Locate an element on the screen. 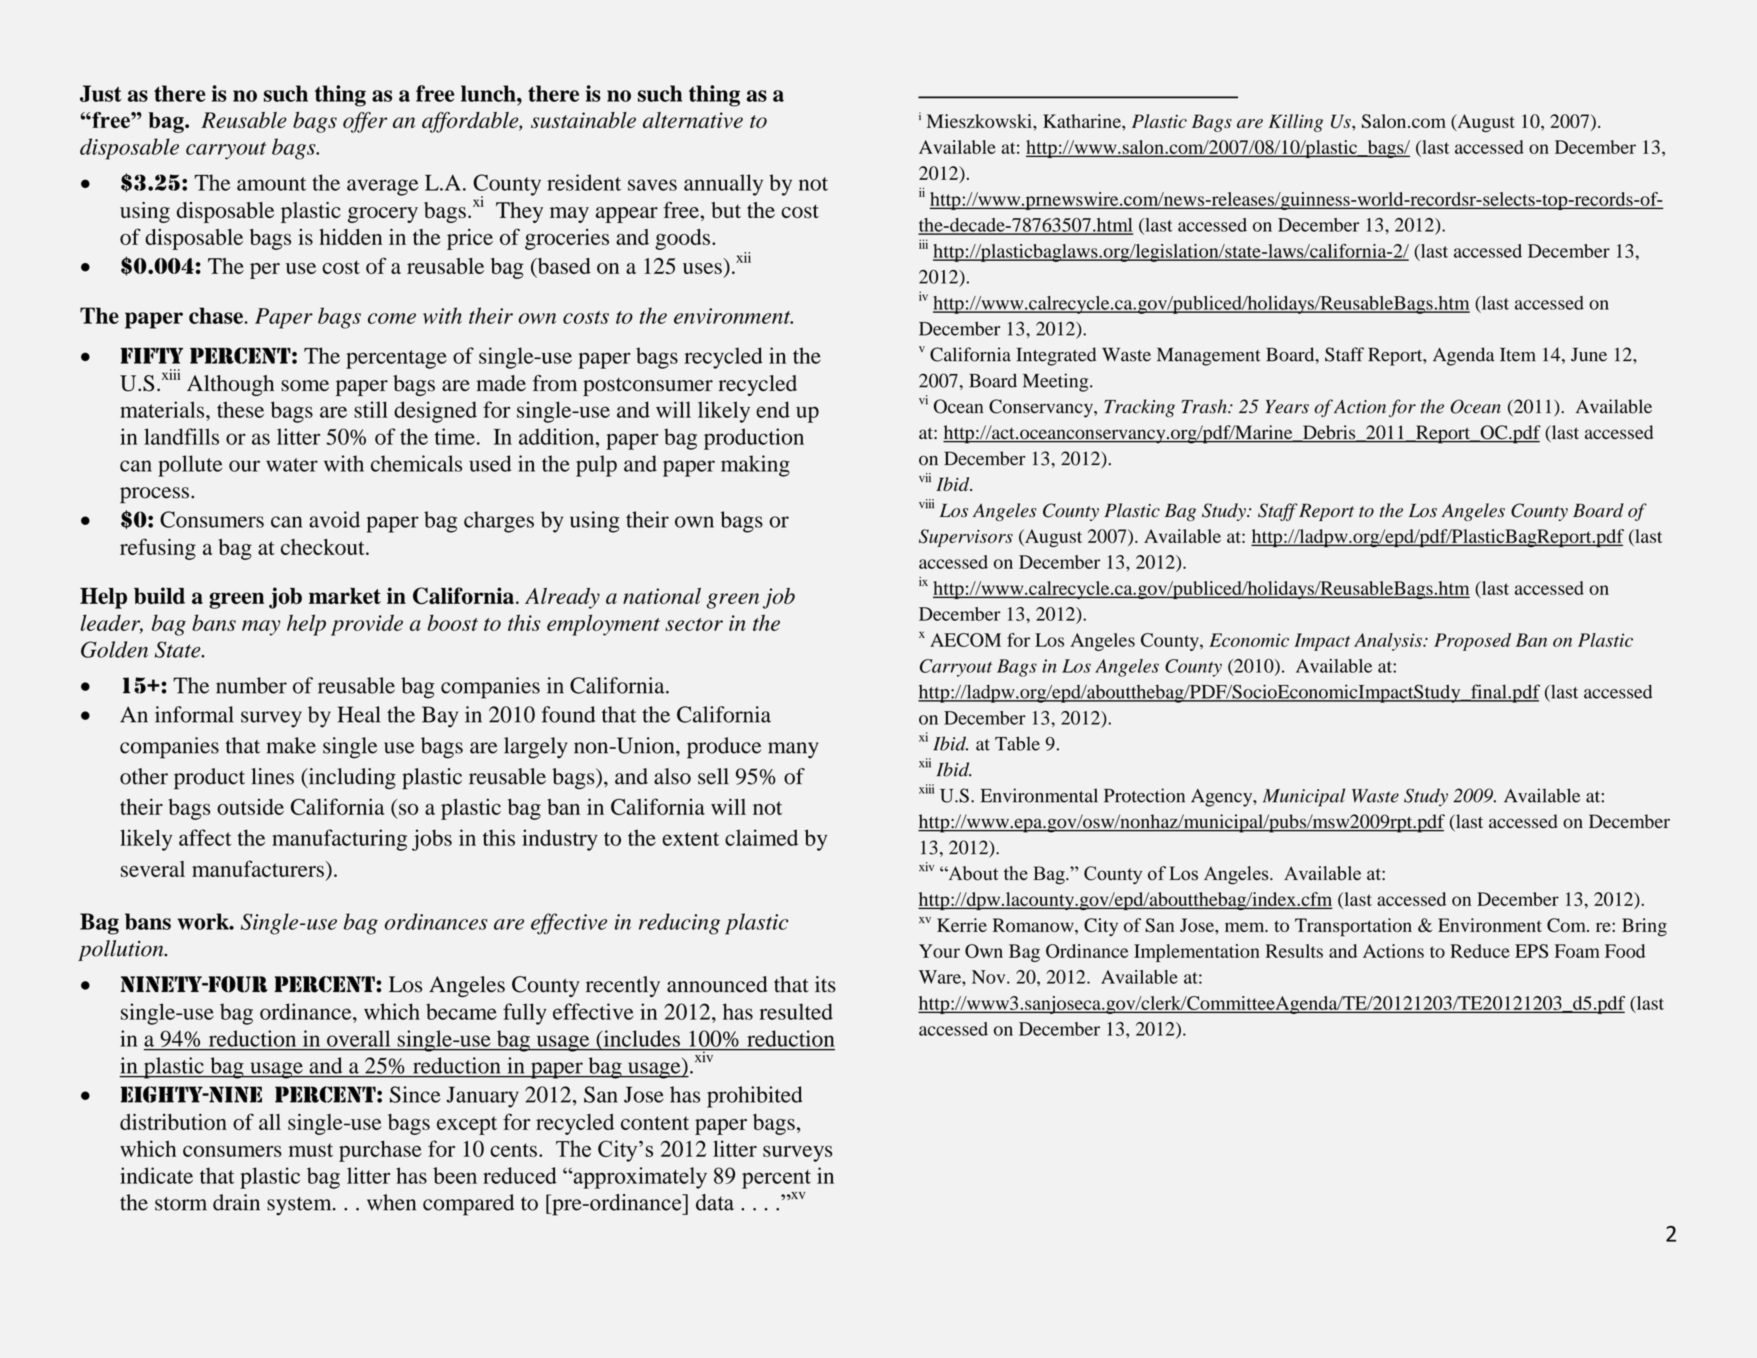  Killing is located at coordinates (1296, 123).
